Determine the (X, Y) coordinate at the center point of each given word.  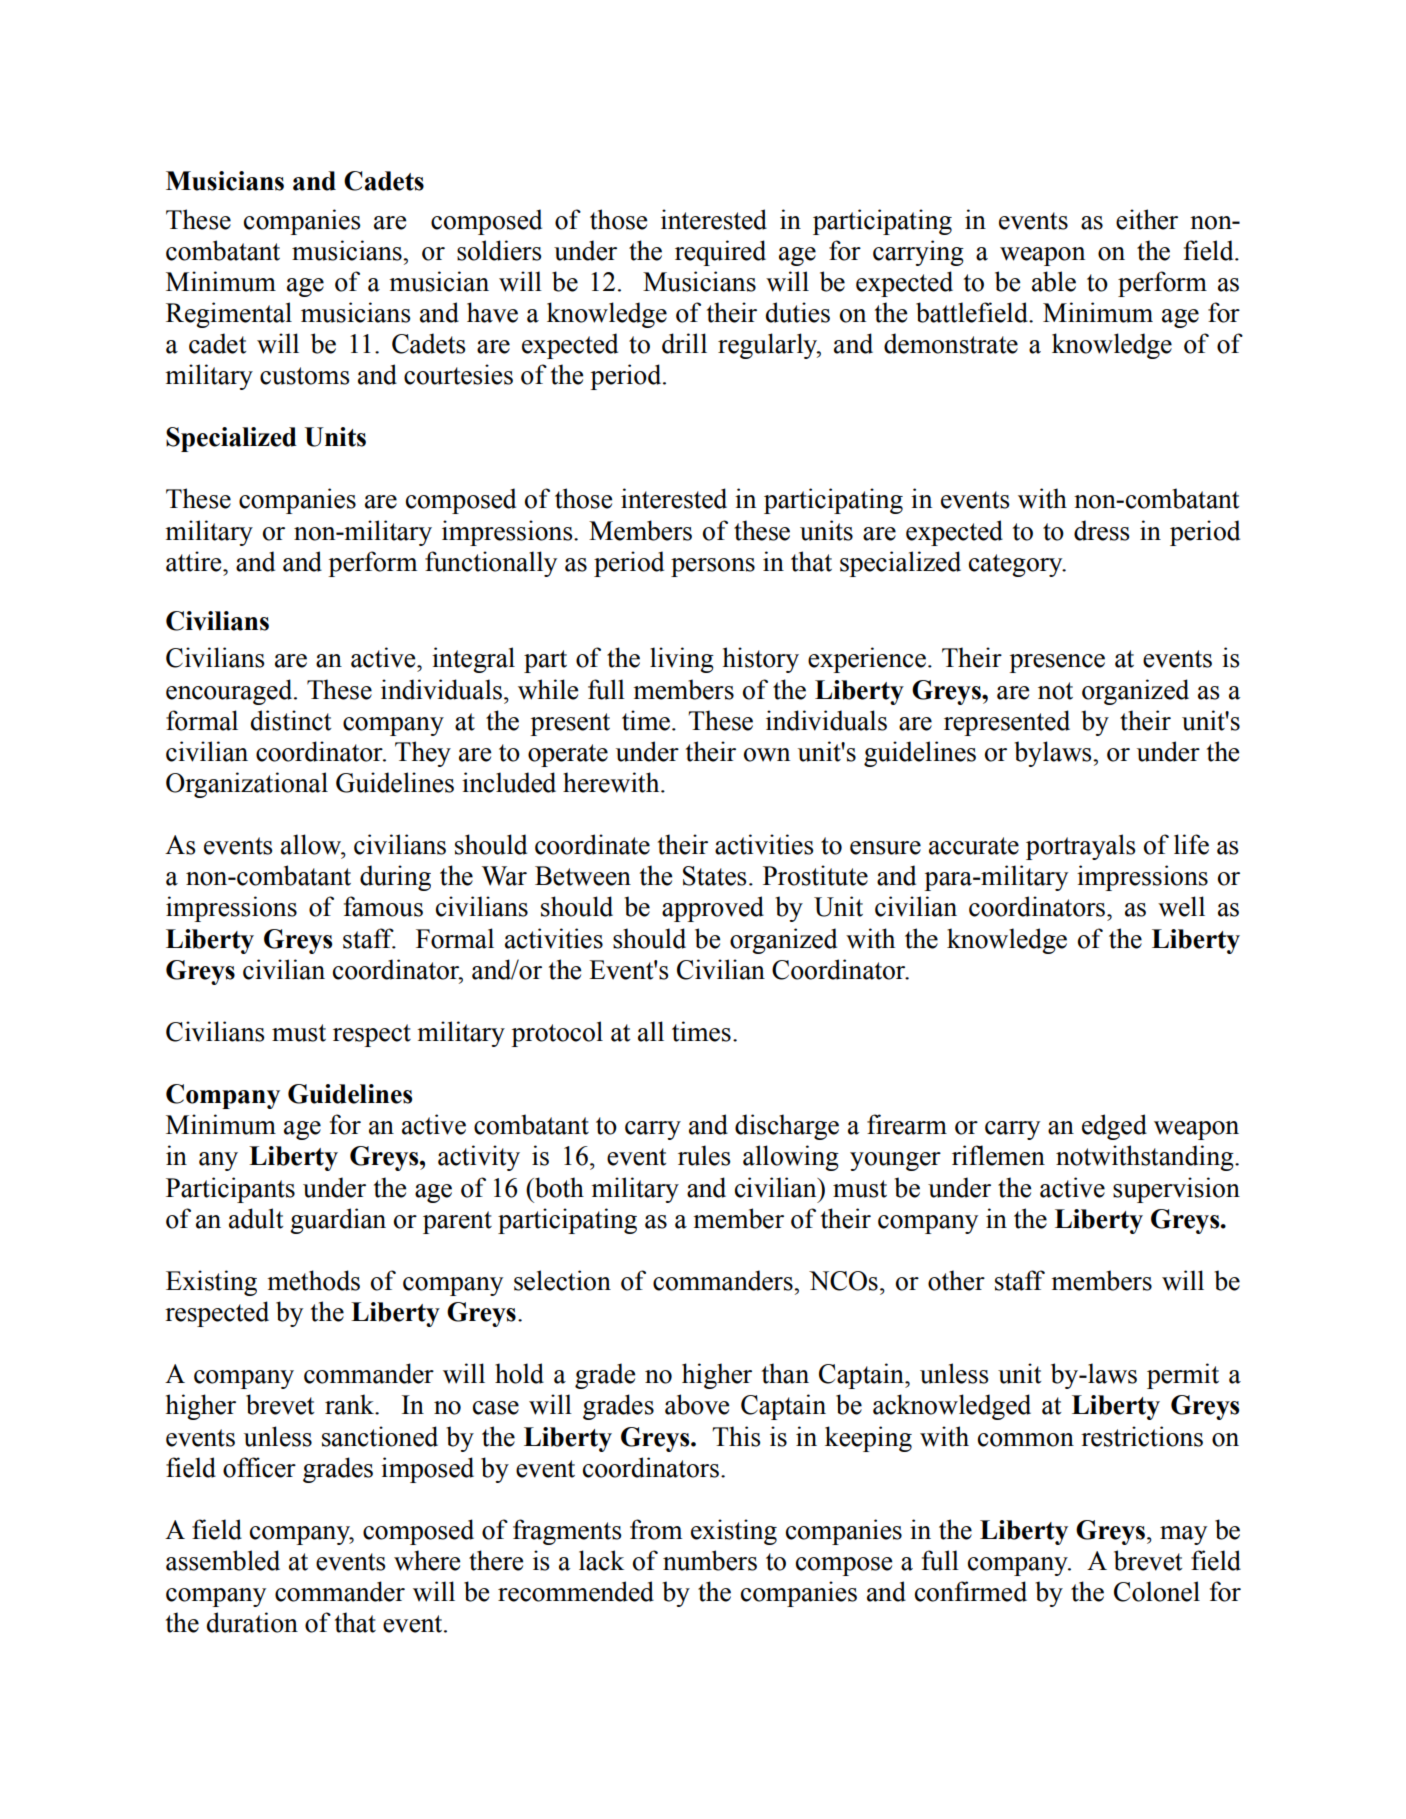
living (682, 660)
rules (704, 1155)
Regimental (229, 315)
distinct (291, 720)
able (1054, 281)
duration (252, 1622)
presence (1057, 663)
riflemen (998, 1155)
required (720, 253)
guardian (338, 1221)
